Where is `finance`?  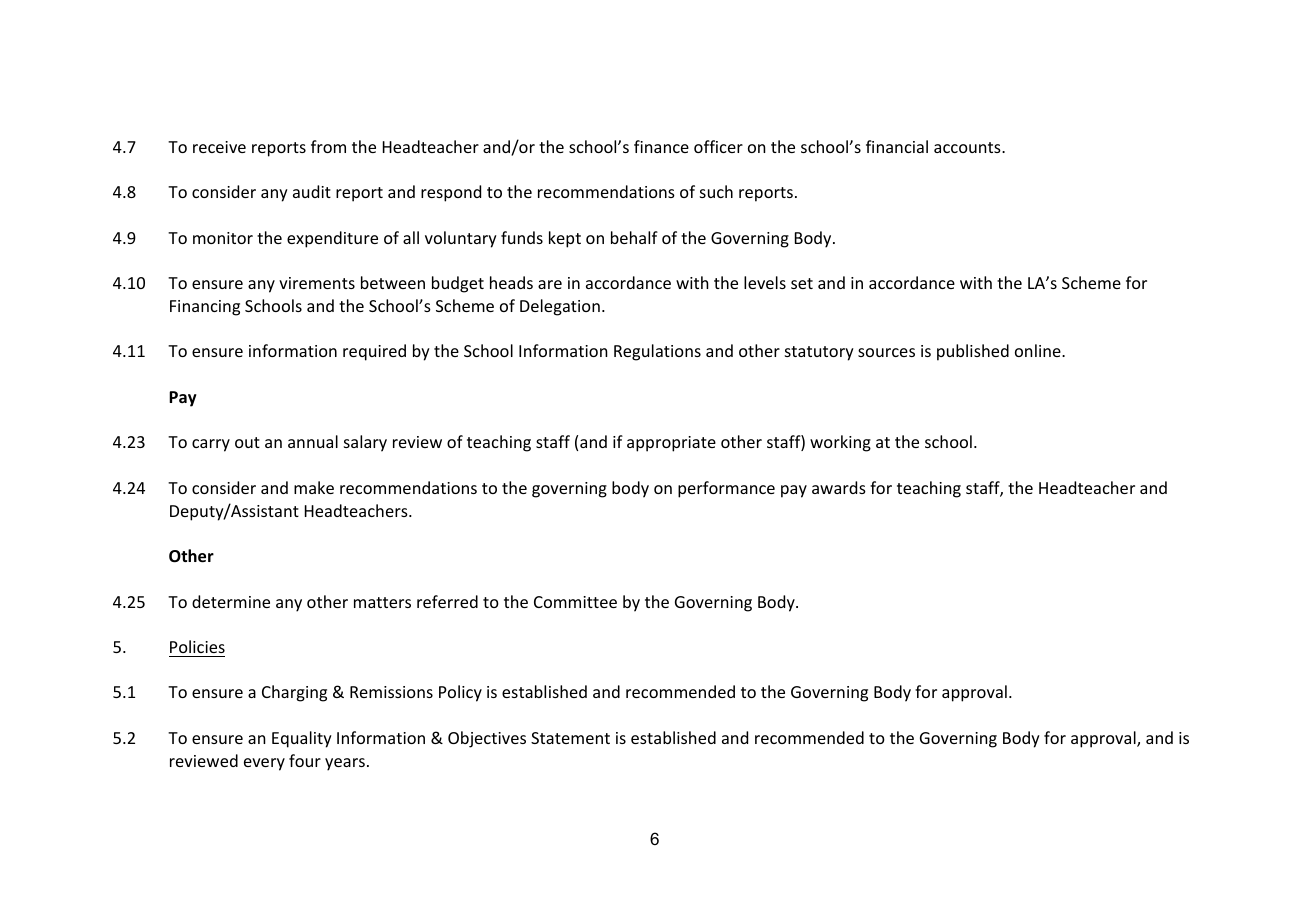 finance is located at coordinates (661, 146).
